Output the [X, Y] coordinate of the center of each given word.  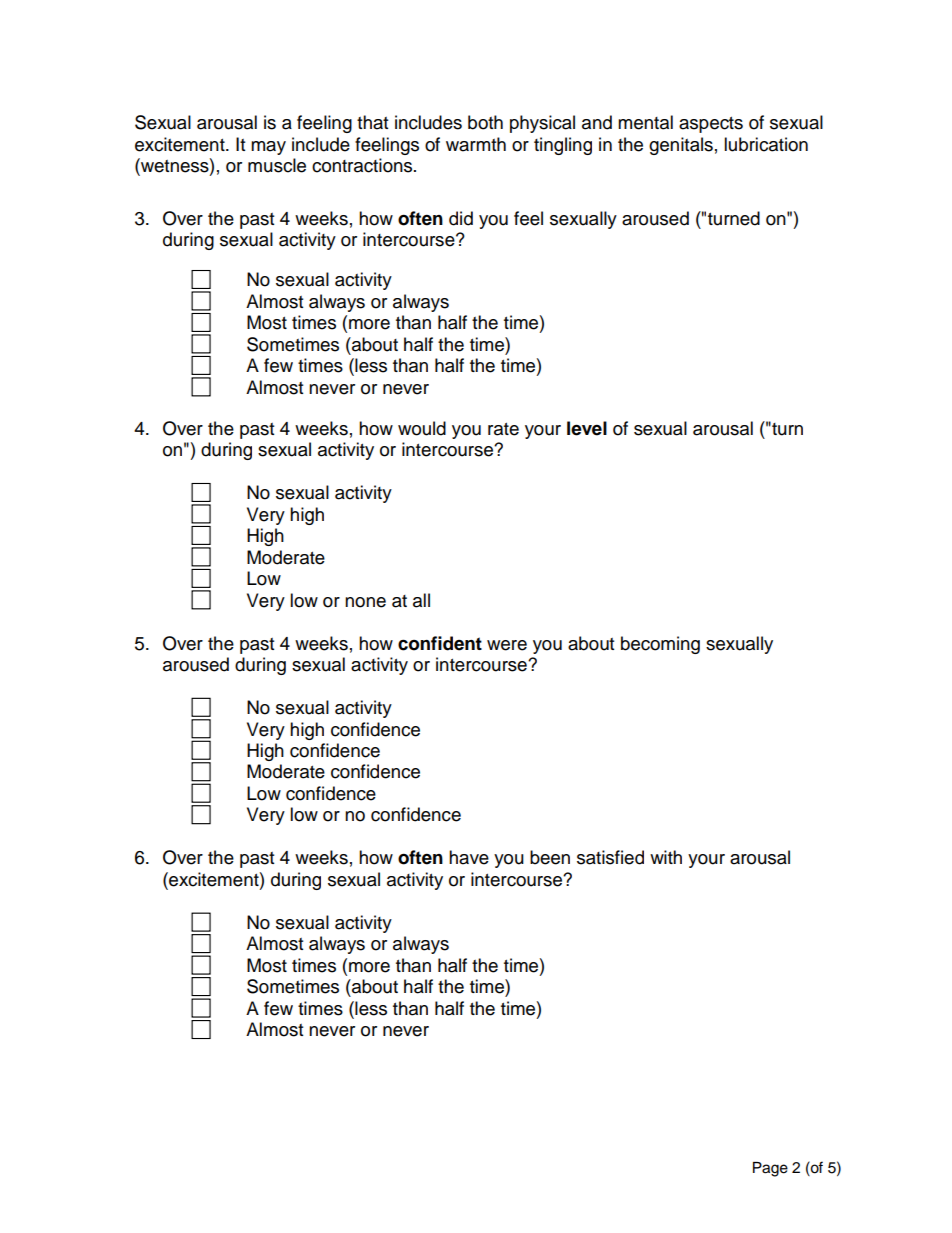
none [365, 602]
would [422, 428]
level [587, 428]
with [666, 857]
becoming [660, 645]
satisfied [610, 857]
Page [770, 1169]
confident [440, 643]
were [507, 645]
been [550, 857]
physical [542, 124]
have [469, 857]
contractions [363, 165]
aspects [711, 125]
